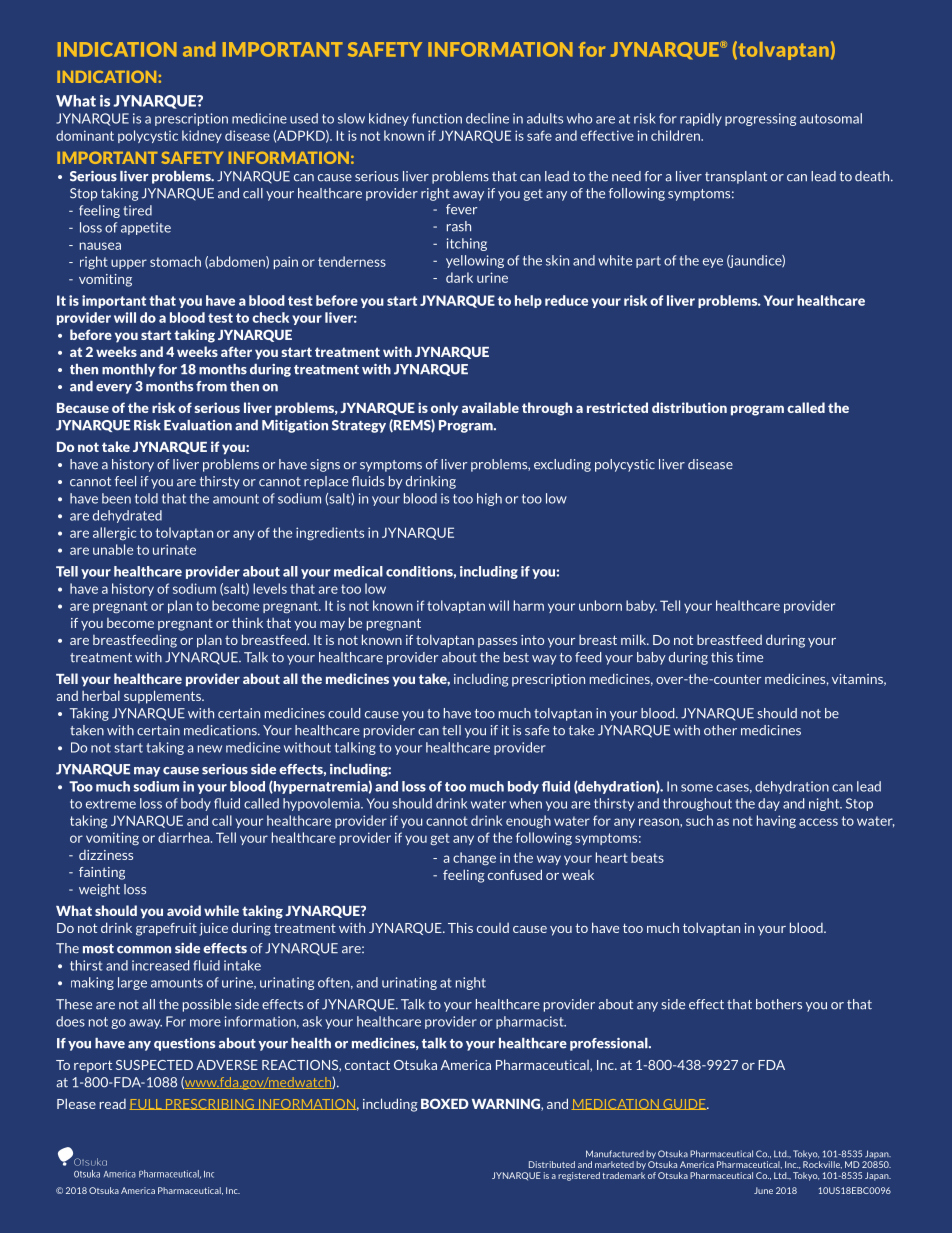  I want to click on change, so click(474, 859).
